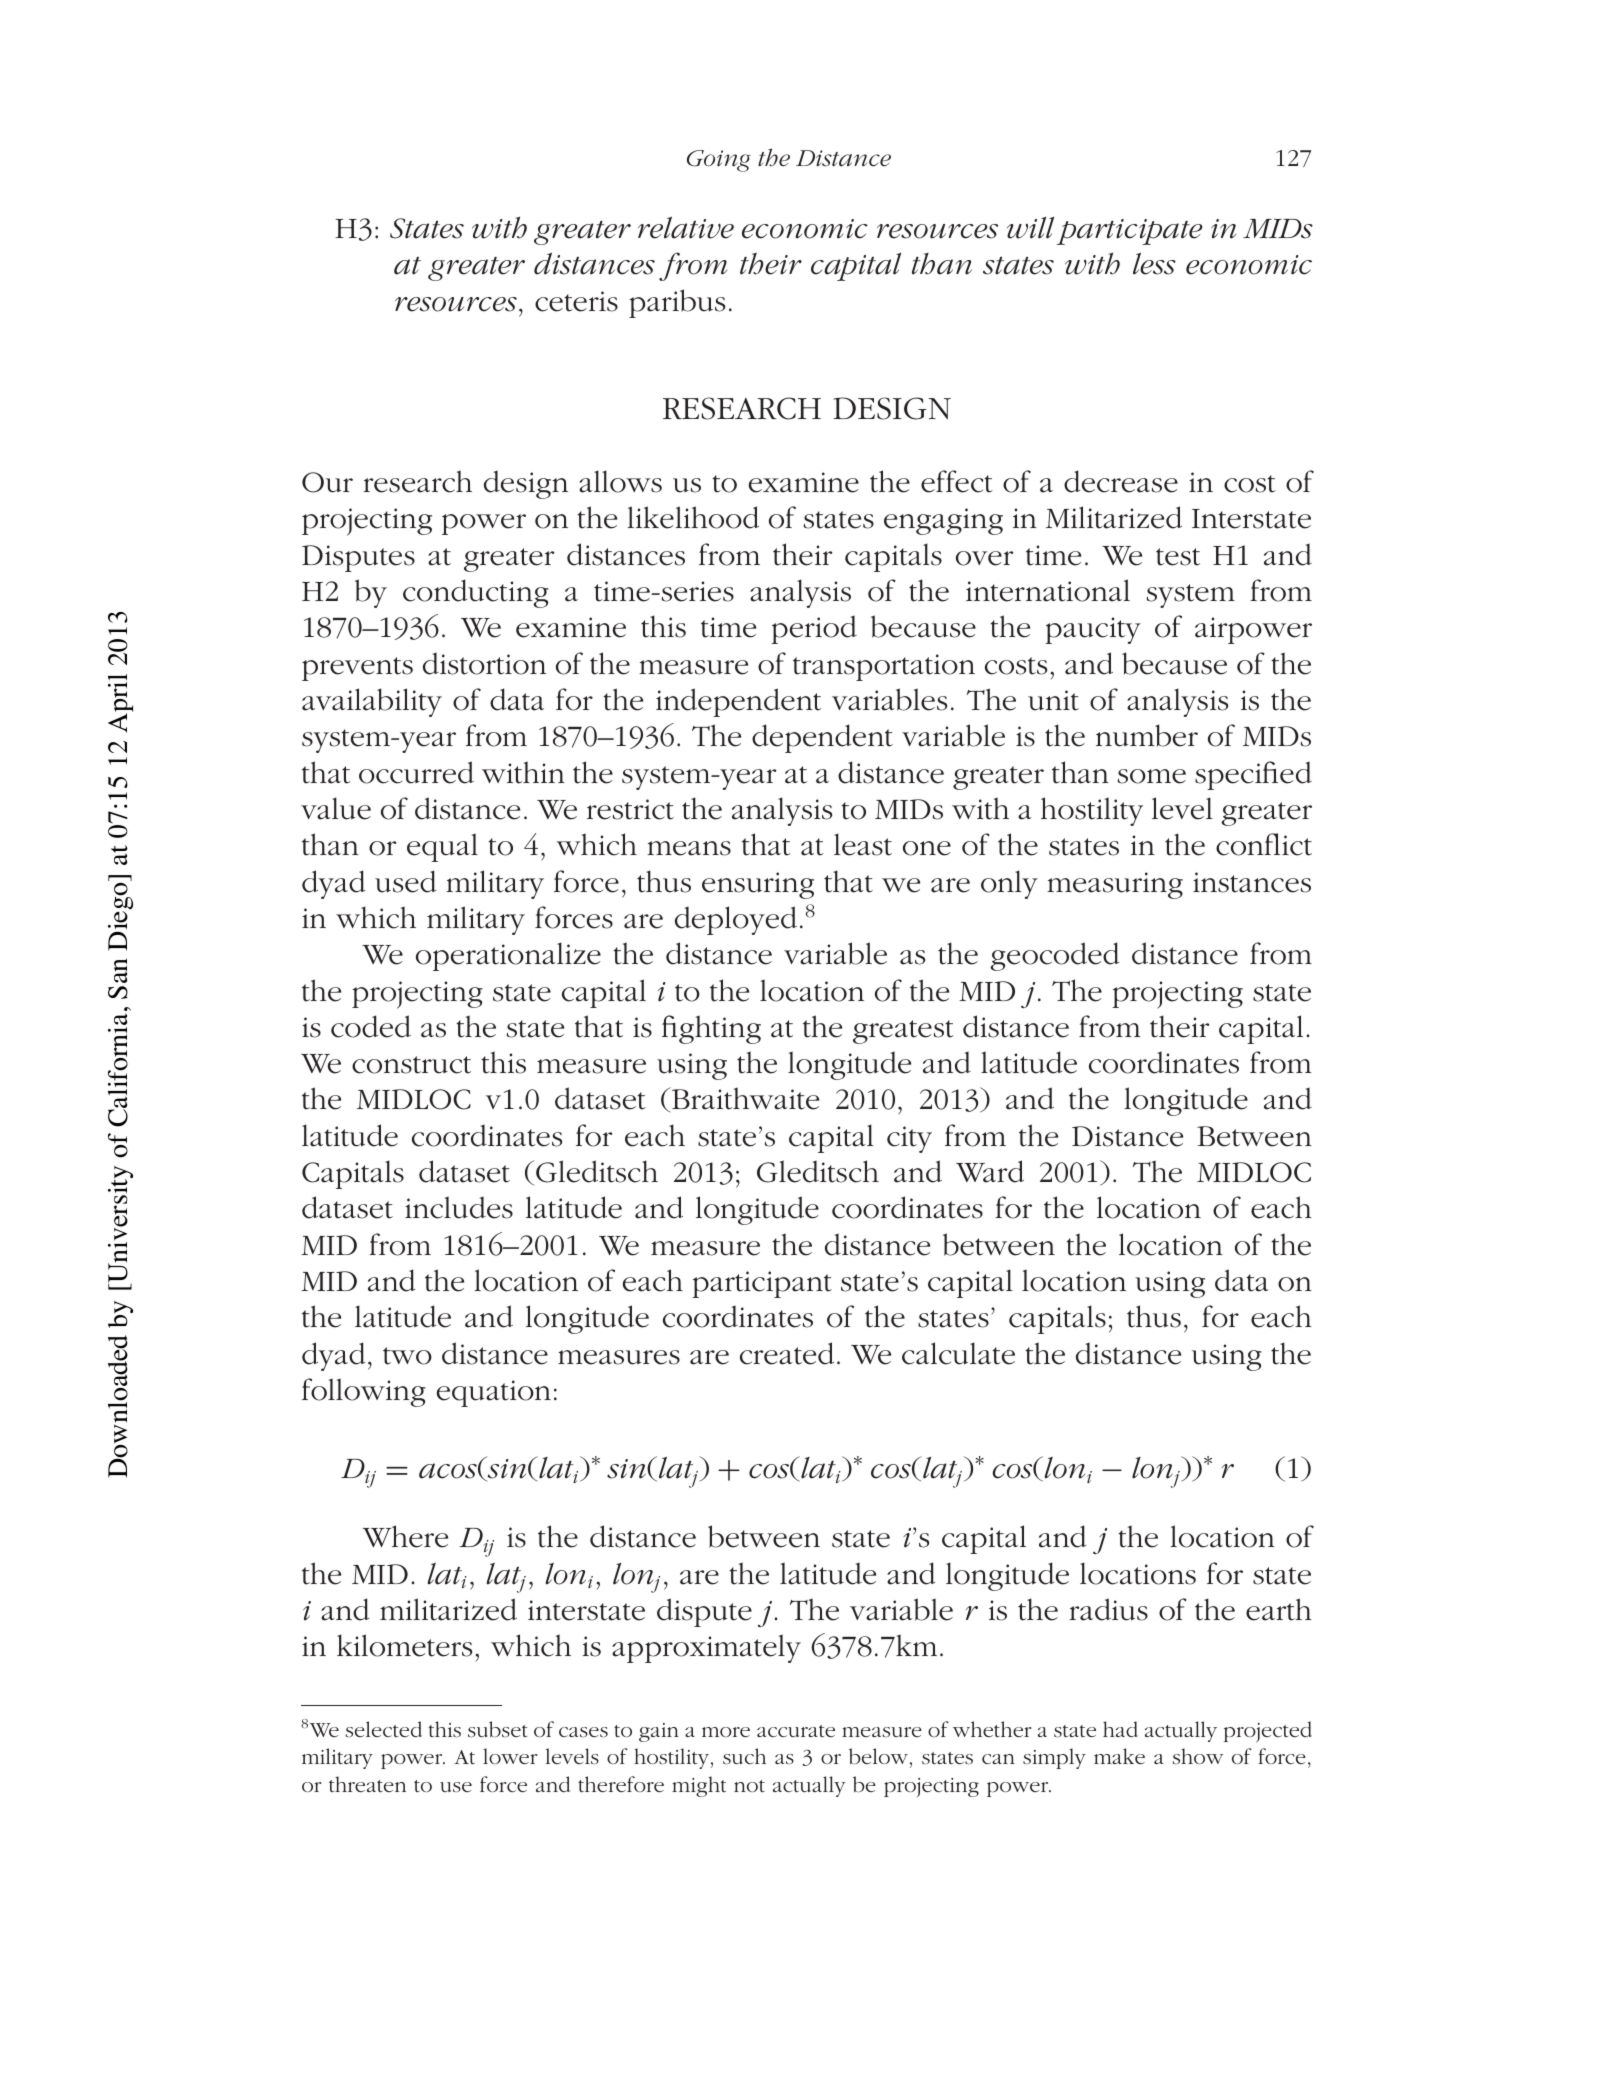 The width and height of the page is (1609, 2082). I want to click on conducting, so click(476, 593).
